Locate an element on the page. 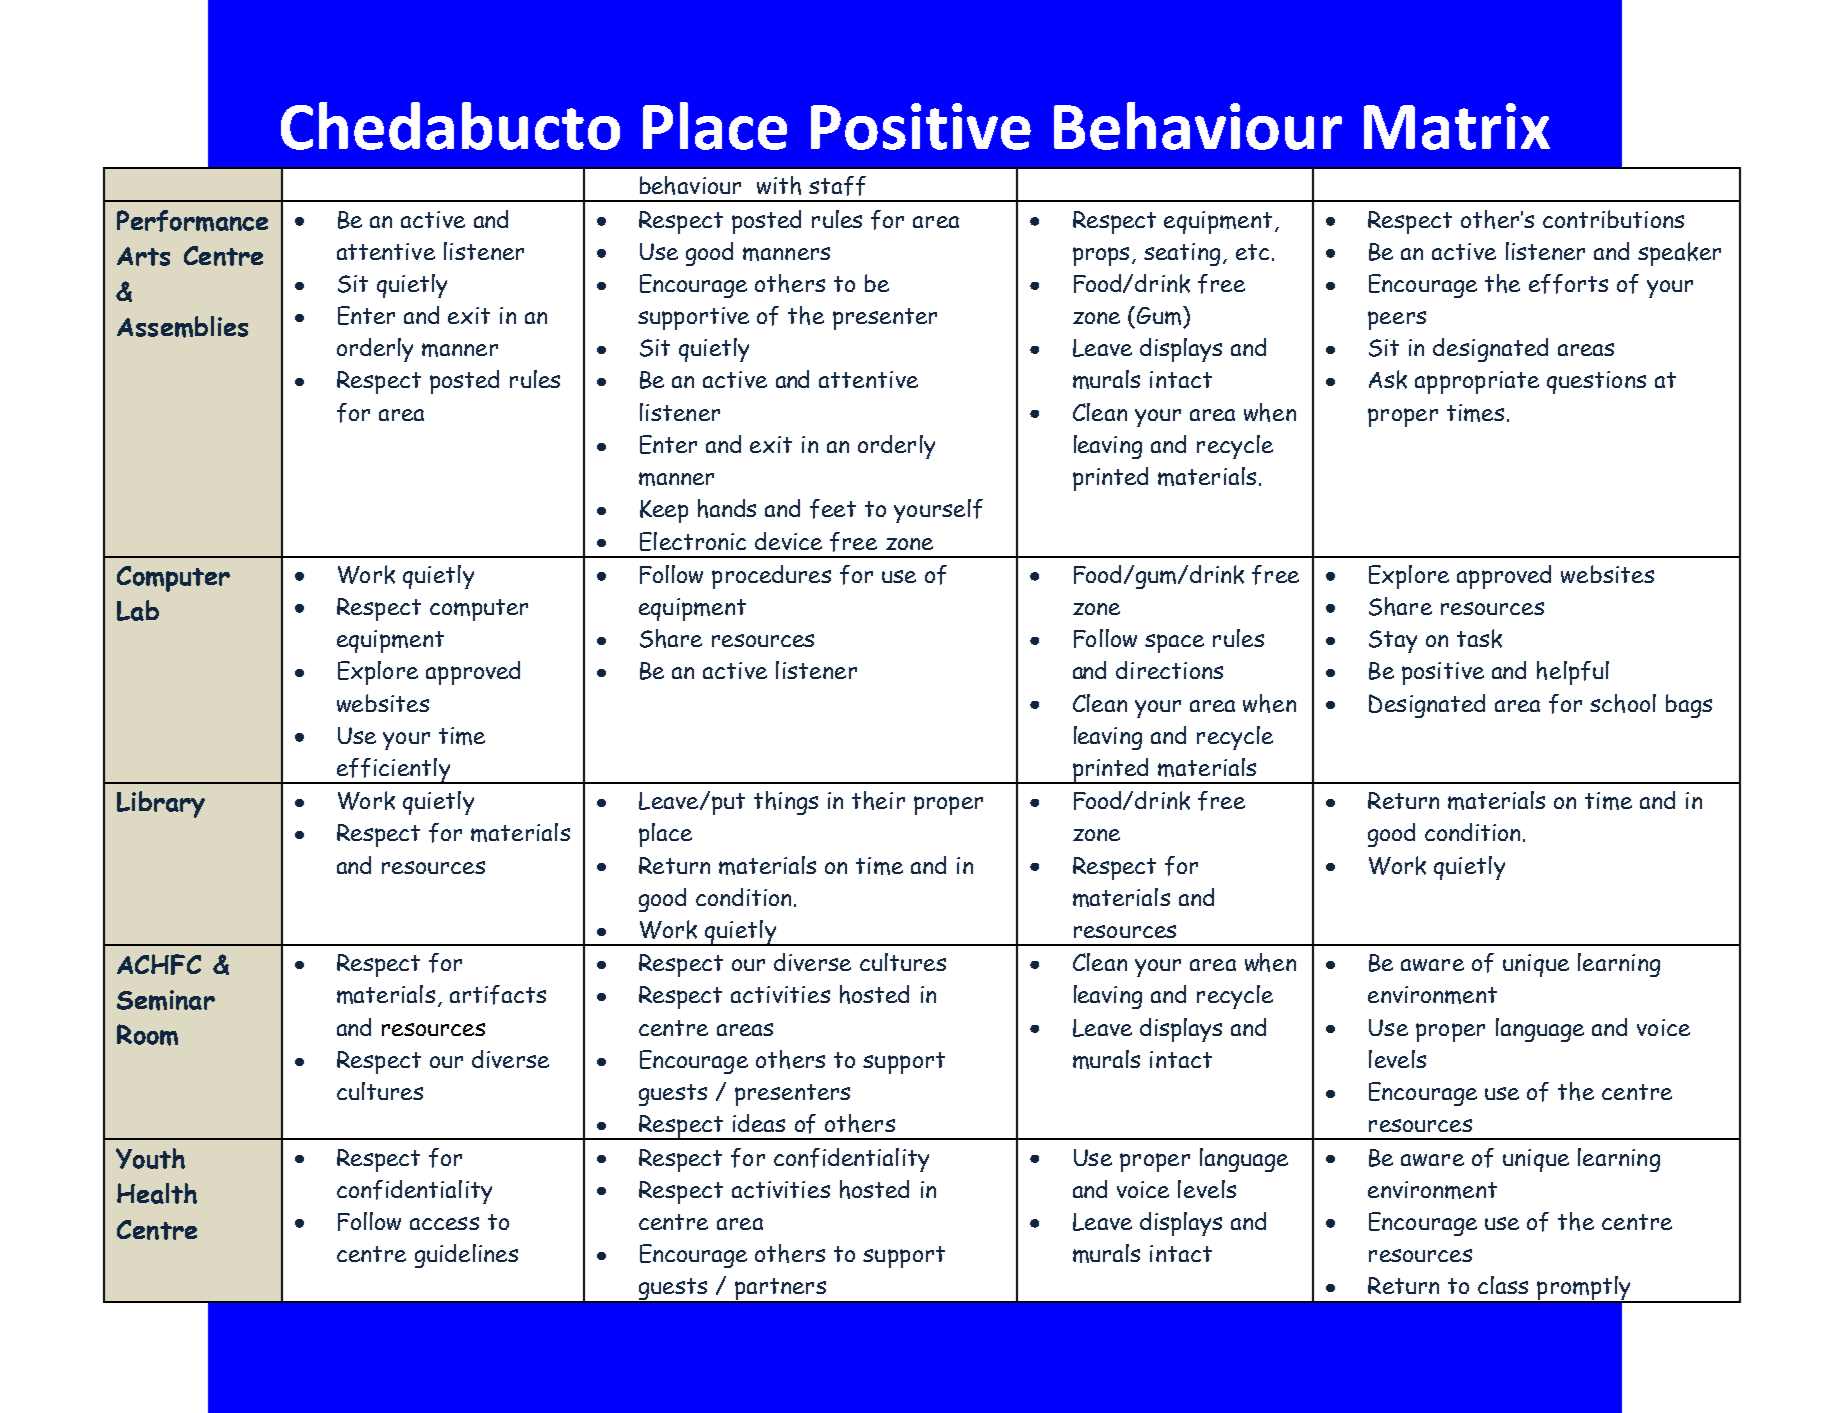  task is located at coordinates (1479, 638).
